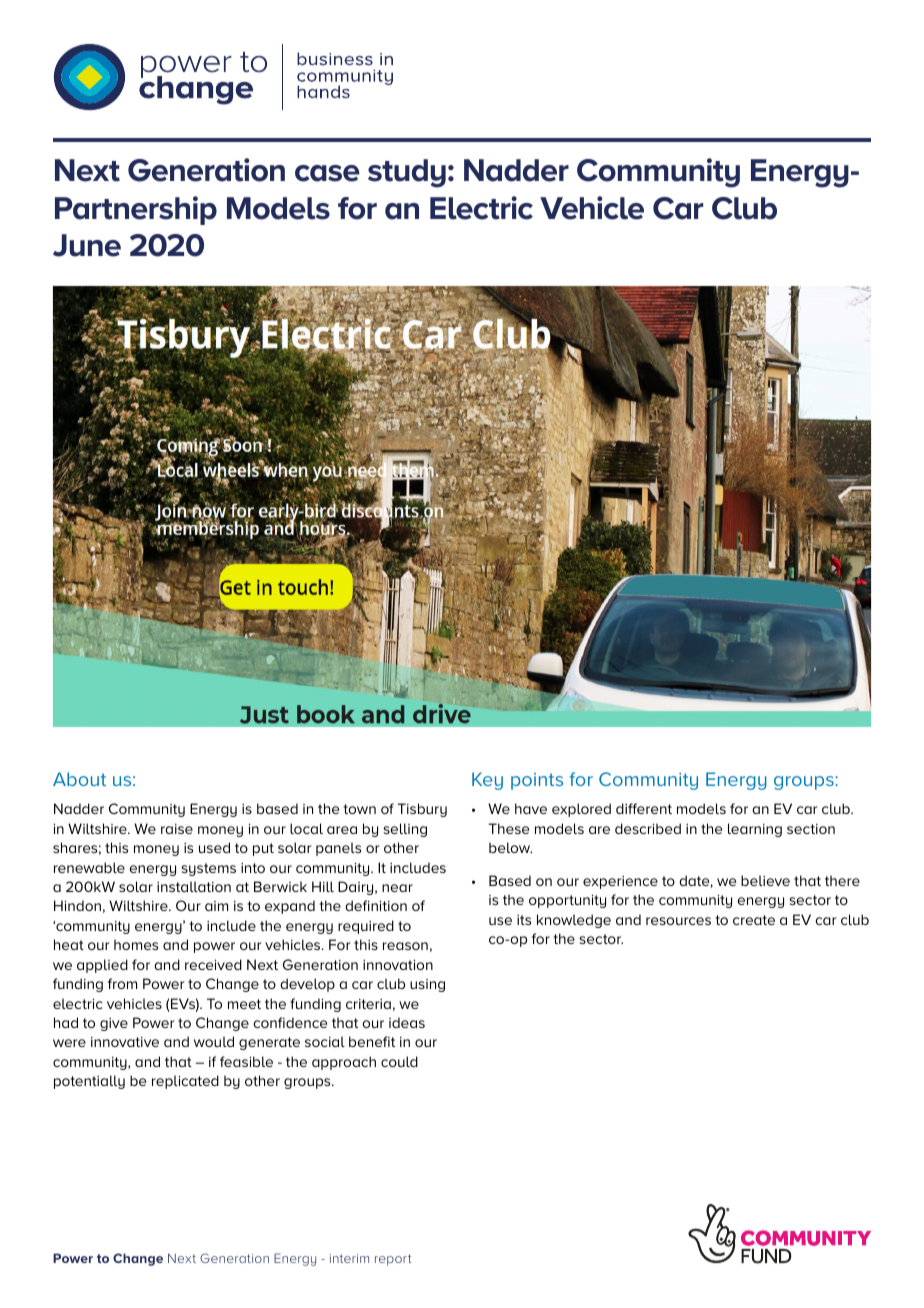 The height and width of the screenshot is (1308, 924). I want to click on case, so click(327, 173).
